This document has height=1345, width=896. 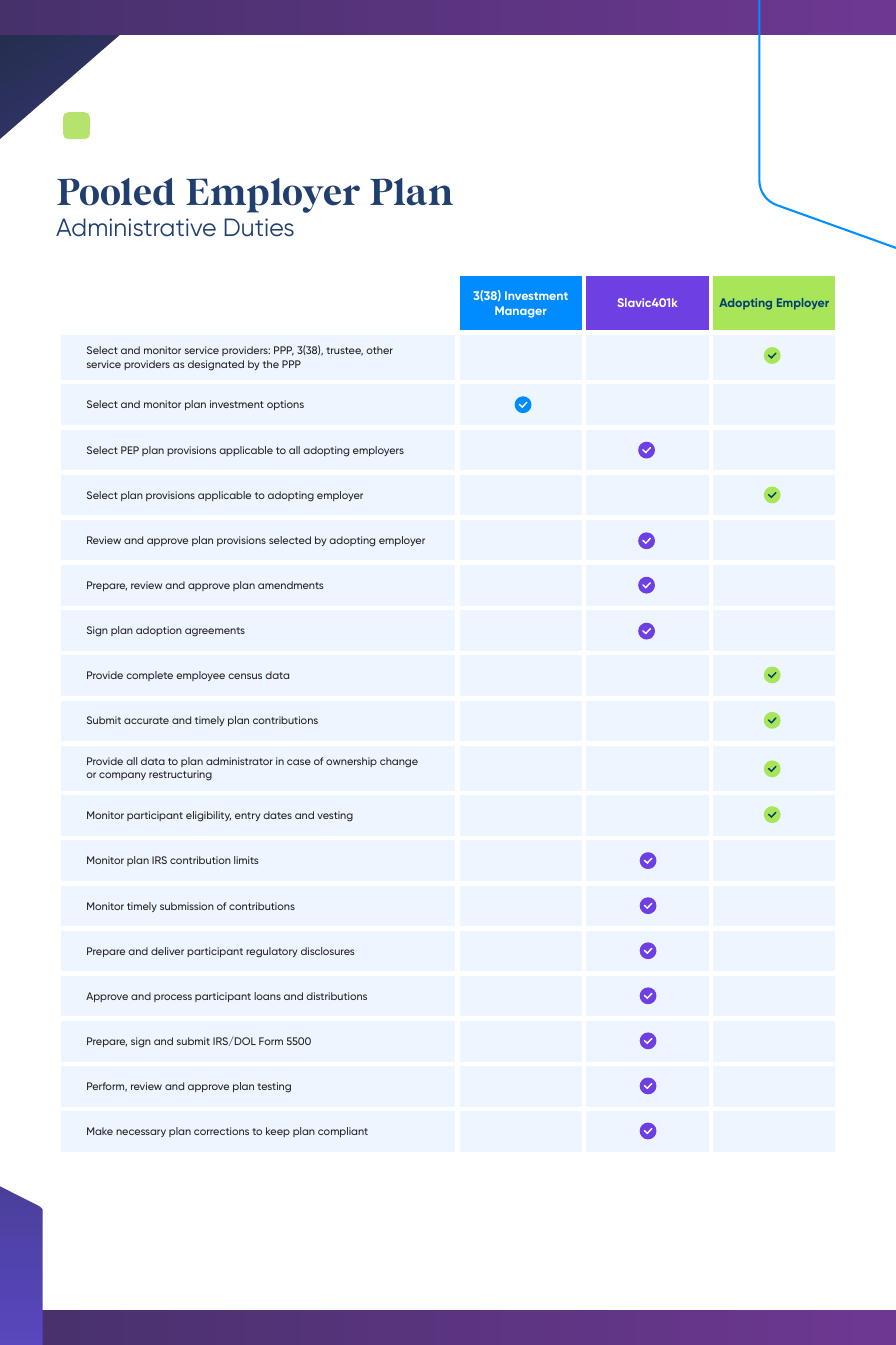 I want to click on Duties, so click(x=259, y=227).
